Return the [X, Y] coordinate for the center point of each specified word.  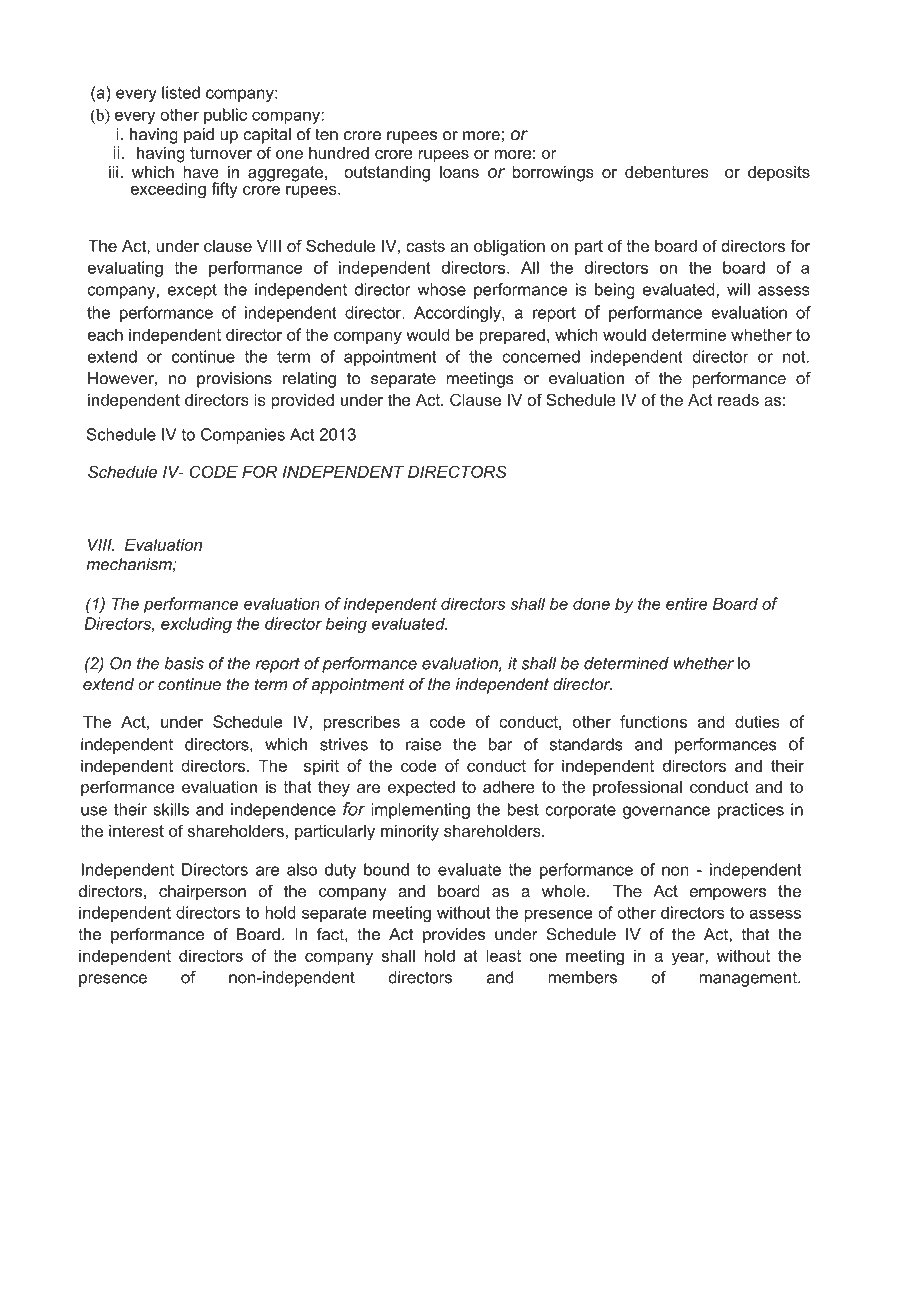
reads [738, 400]
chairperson [202, 893]
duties [757, 721]
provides [454, 936]
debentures [667, 172]
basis [184, 663]
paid [199, 136]
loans [459, 172]
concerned [541, 356]
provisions [234, 380]
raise [423, 744]
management [749, 979]
